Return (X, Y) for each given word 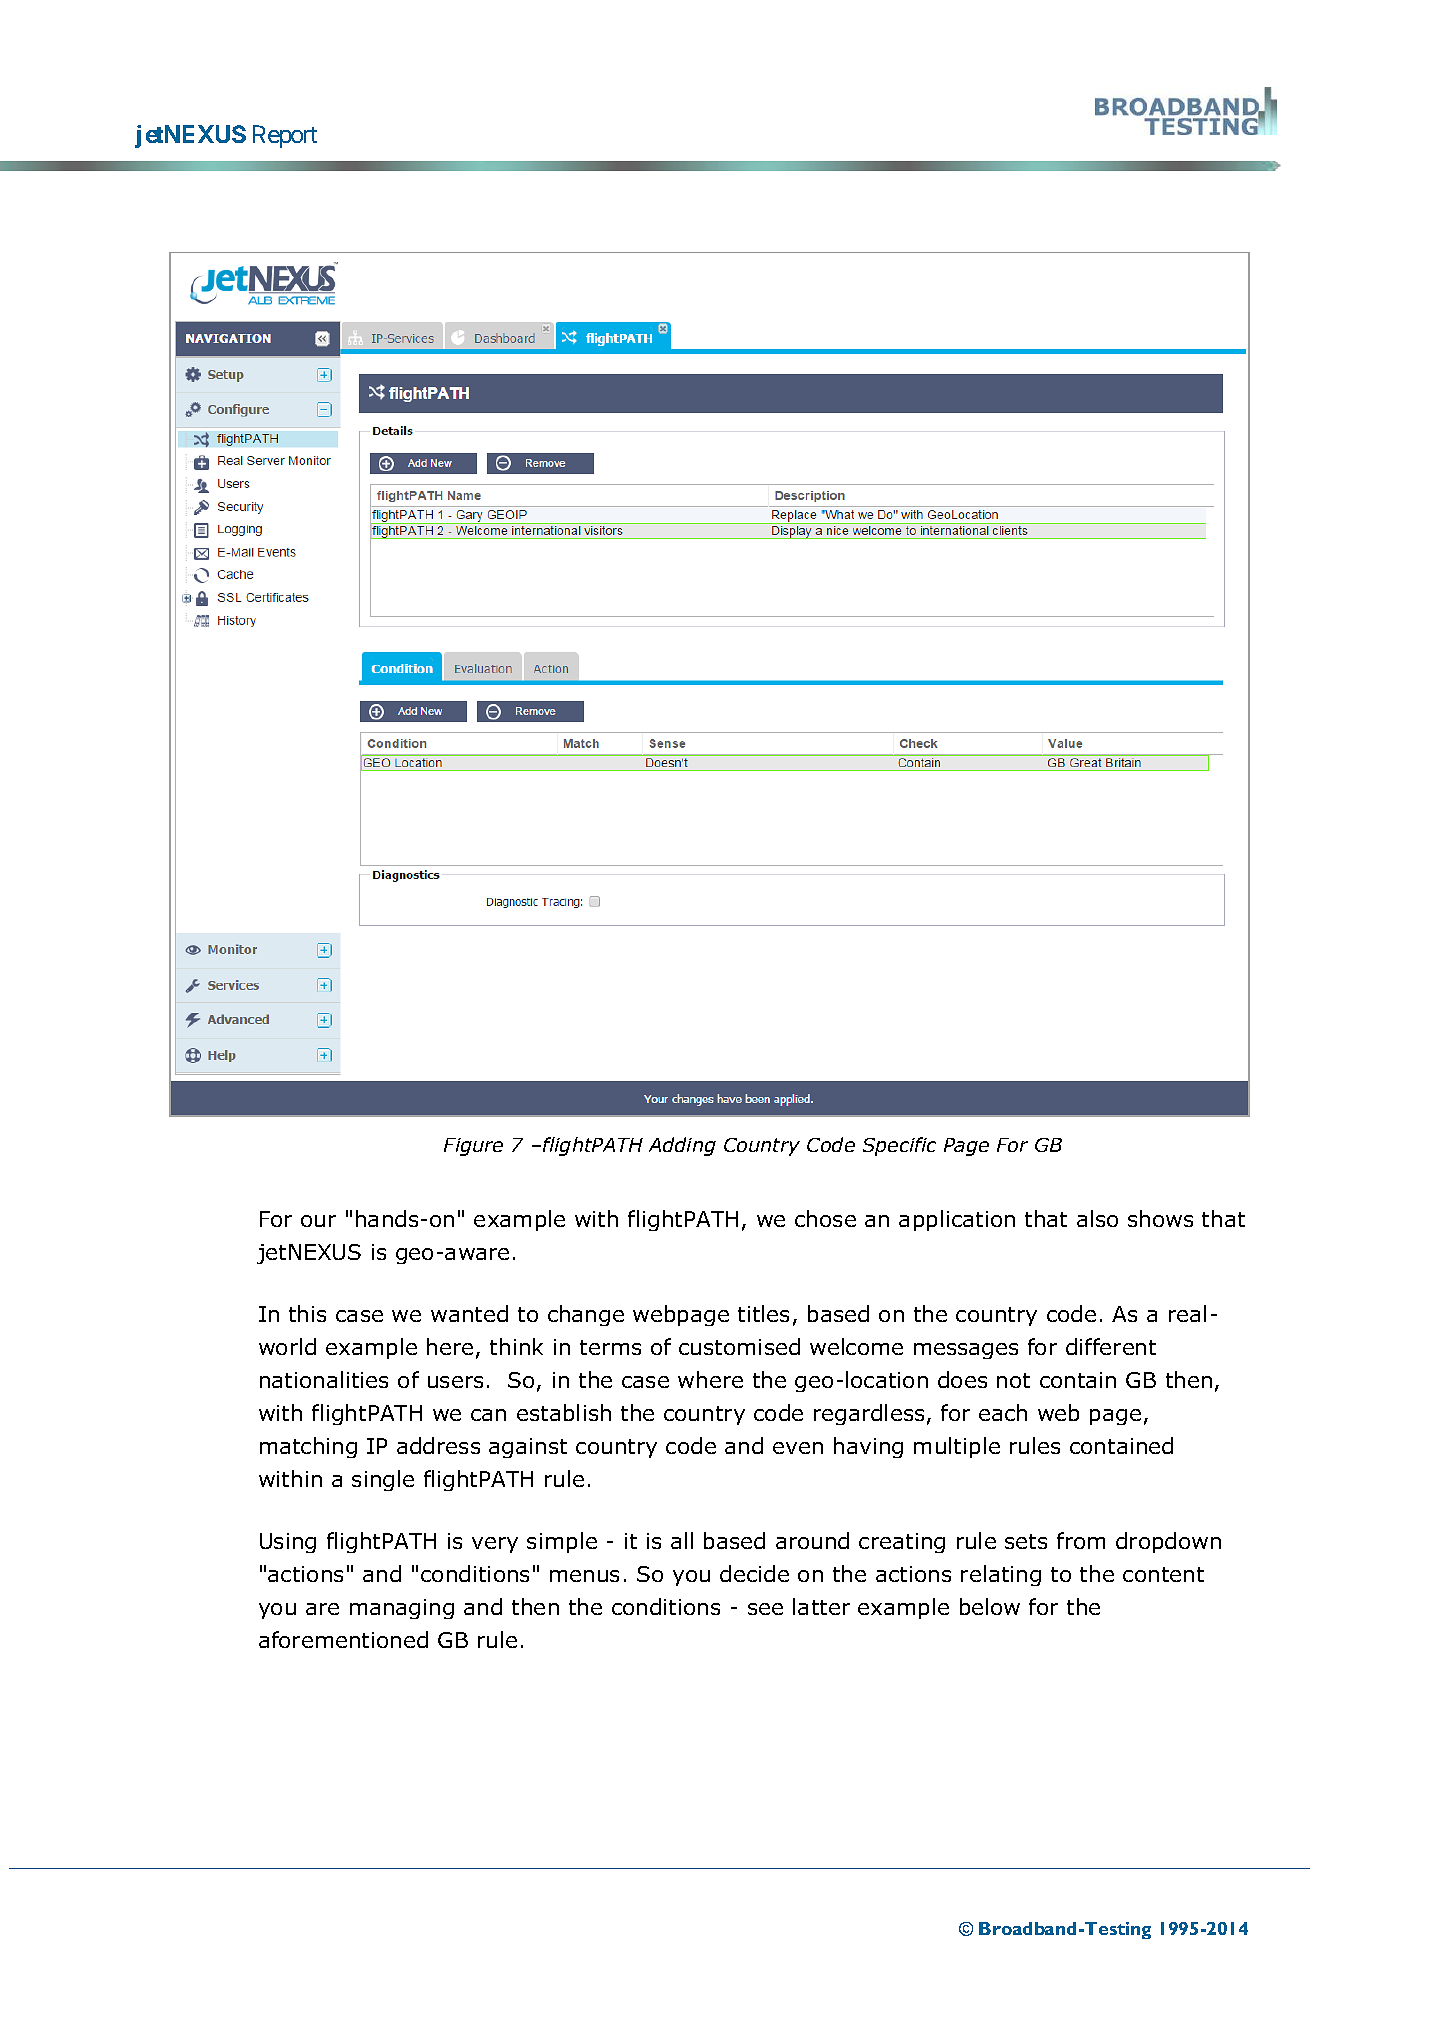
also (1097, 1218)
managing (402, 1609)
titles (763, 1313)
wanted (469, 1313)
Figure (473, 1147)
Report (285, 136)
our (318, 1221)
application (957, 1220)
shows (1160, 1218)
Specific (899, 1146)
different (1111, 1346)
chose (825, 1218)
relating (1001, 1575)
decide (754, 1573)
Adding (682, 1146)
